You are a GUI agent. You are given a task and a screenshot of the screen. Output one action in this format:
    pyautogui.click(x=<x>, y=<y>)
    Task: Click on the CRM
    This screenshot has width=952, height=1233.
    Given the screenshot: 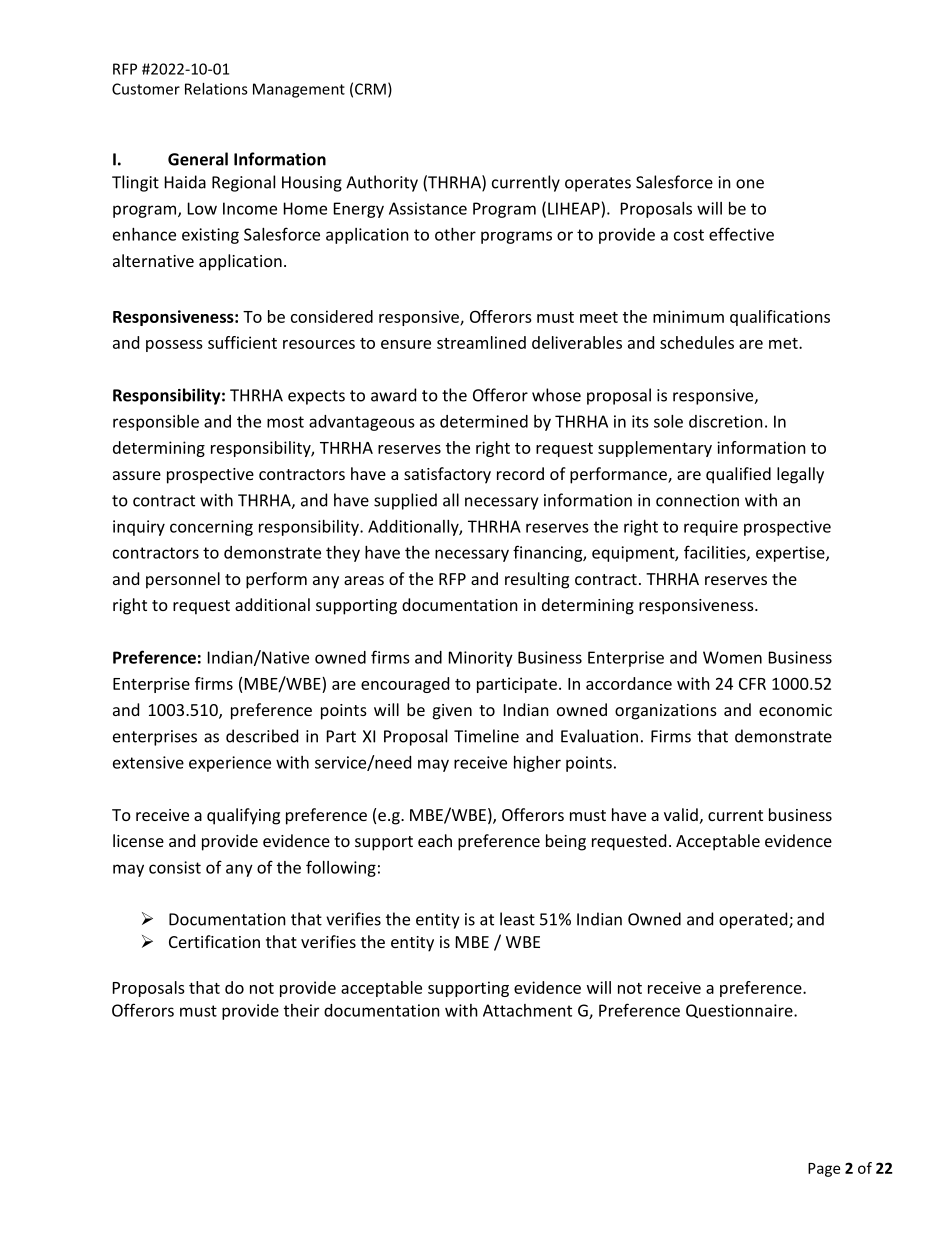 What is the action you would take?
    pyautogui.click(x=370, y=89)
